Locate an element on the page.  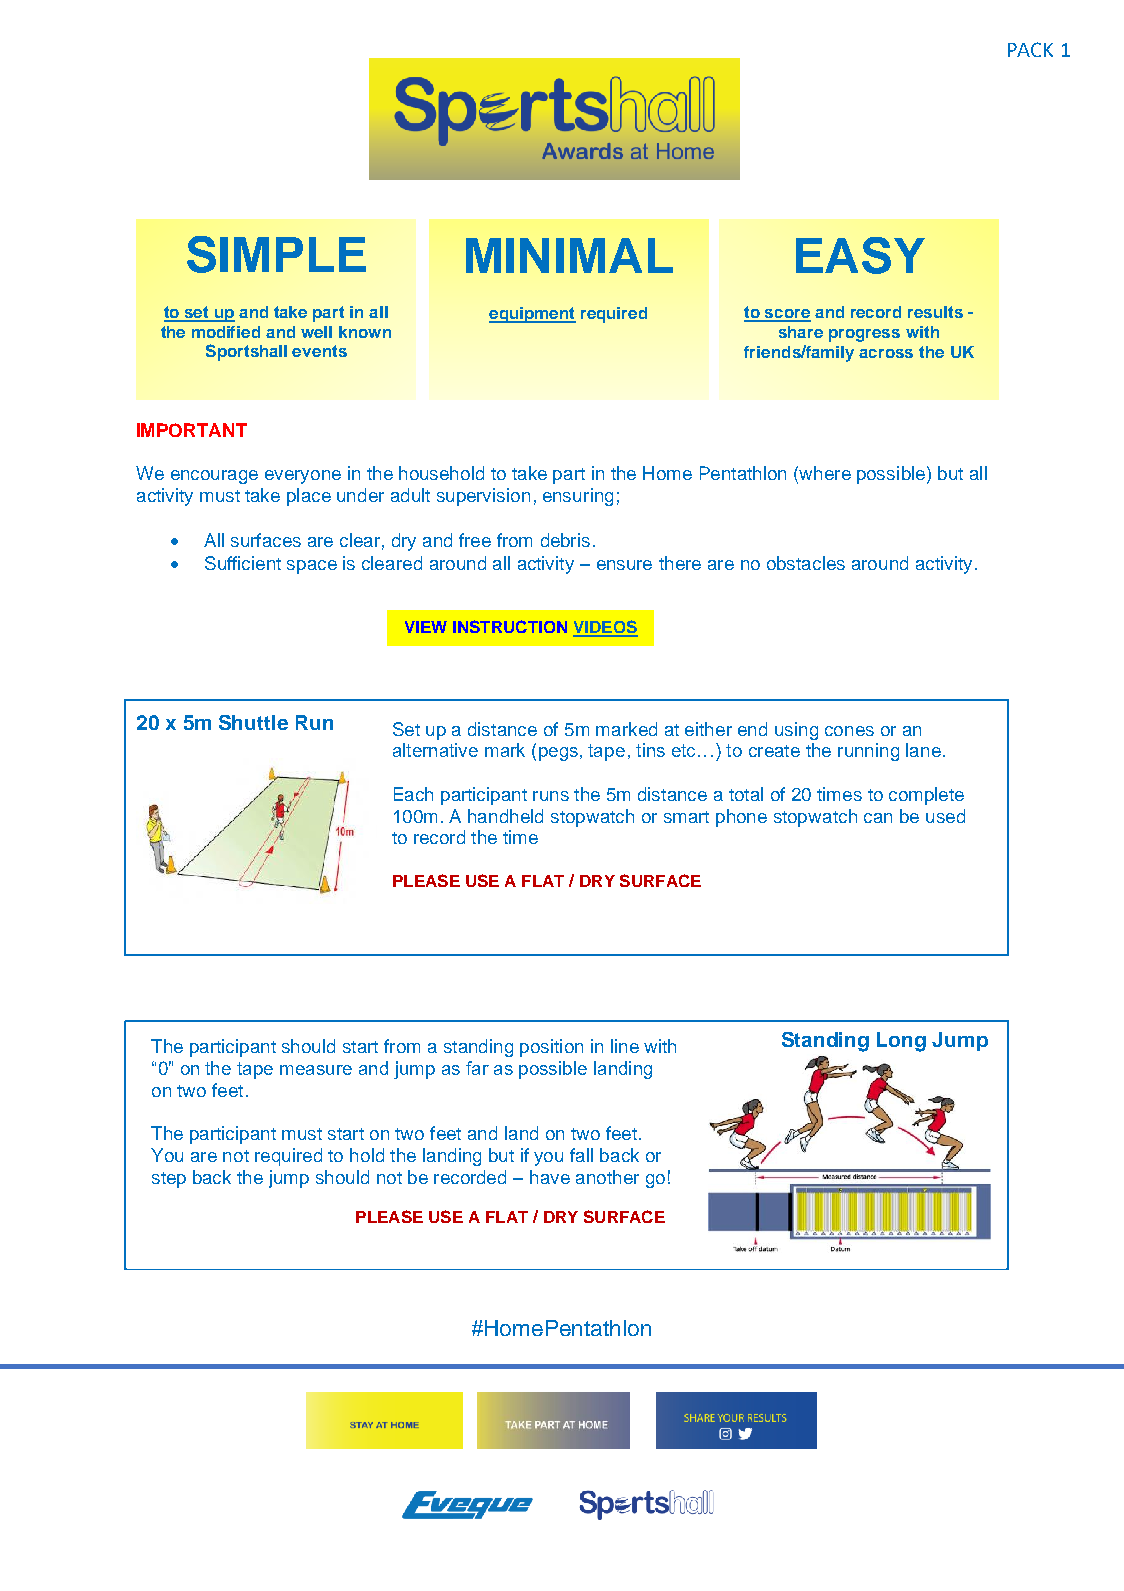
everyone is located at coordinates (303, 477).
